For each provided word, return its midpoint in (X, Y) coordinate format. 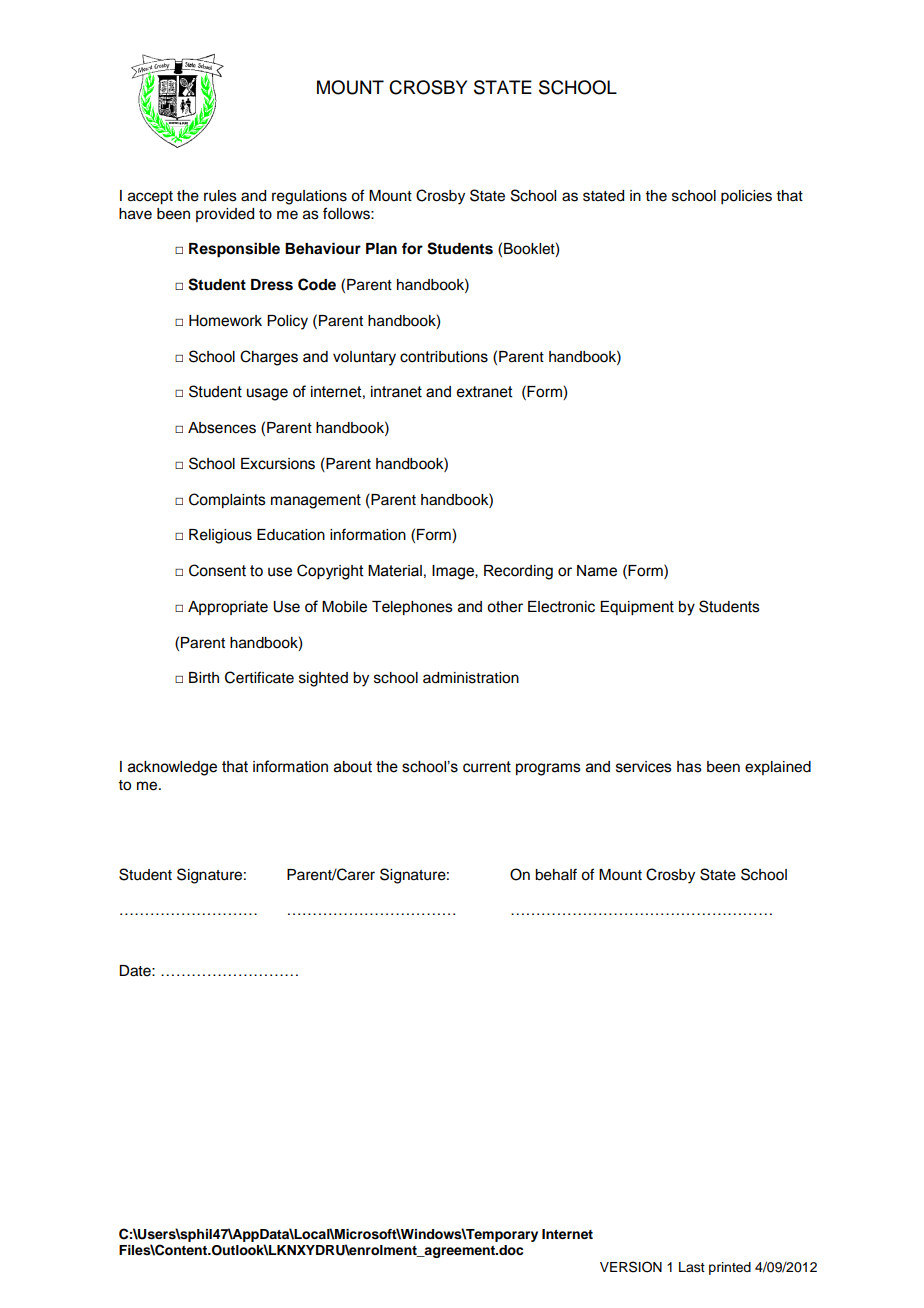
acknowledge (172, 768)
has (689, 767)
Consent (217, 570)
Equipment (637, 608)
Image (454, 572)
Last (692, 1267)
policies (746, 197)
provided (225, 215)
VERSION (631, 1267)
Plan (381, 248)
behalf (556, 874)
